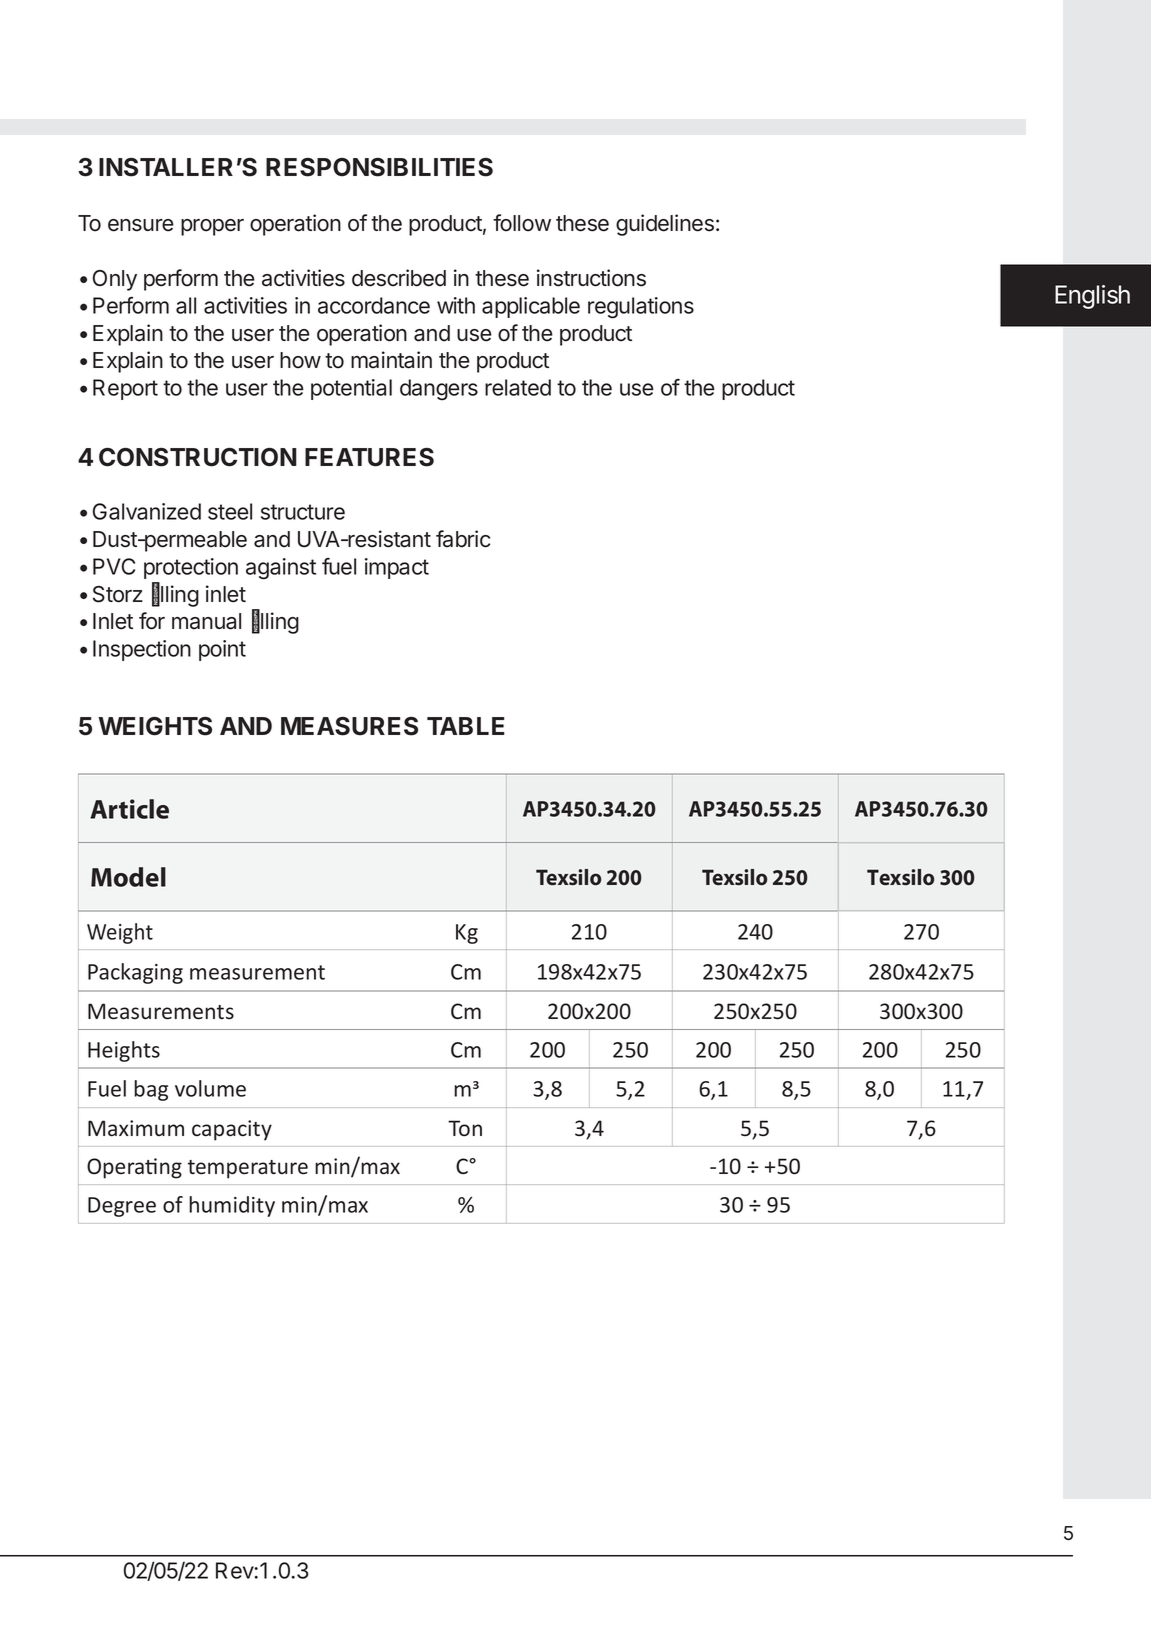 The image size is (1151, 1633). I want to click on TABLE, so click(465, 726).
